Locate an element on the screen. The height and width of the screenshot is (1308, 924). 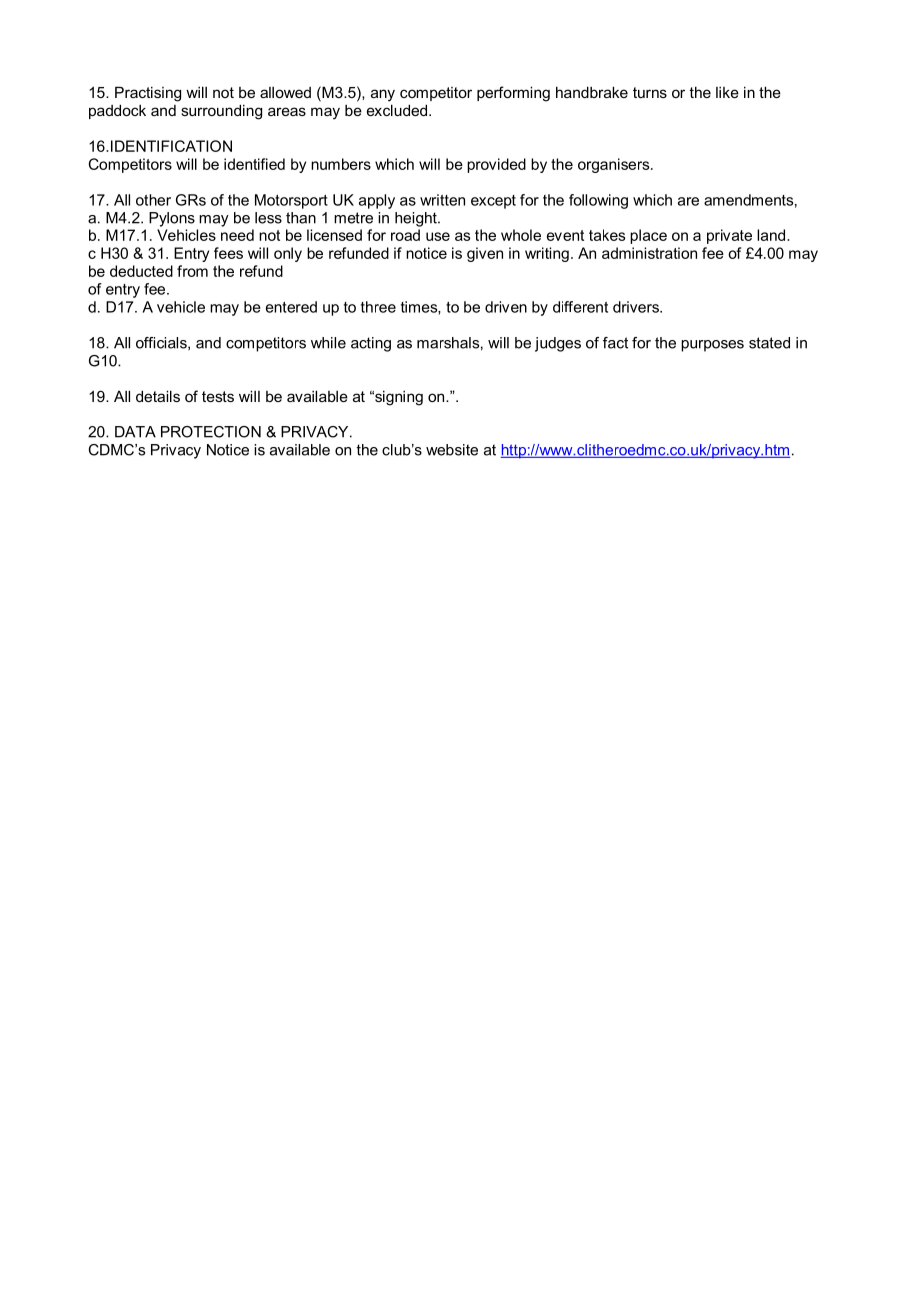
PROTECTION is located at coordinates (211, 432).
